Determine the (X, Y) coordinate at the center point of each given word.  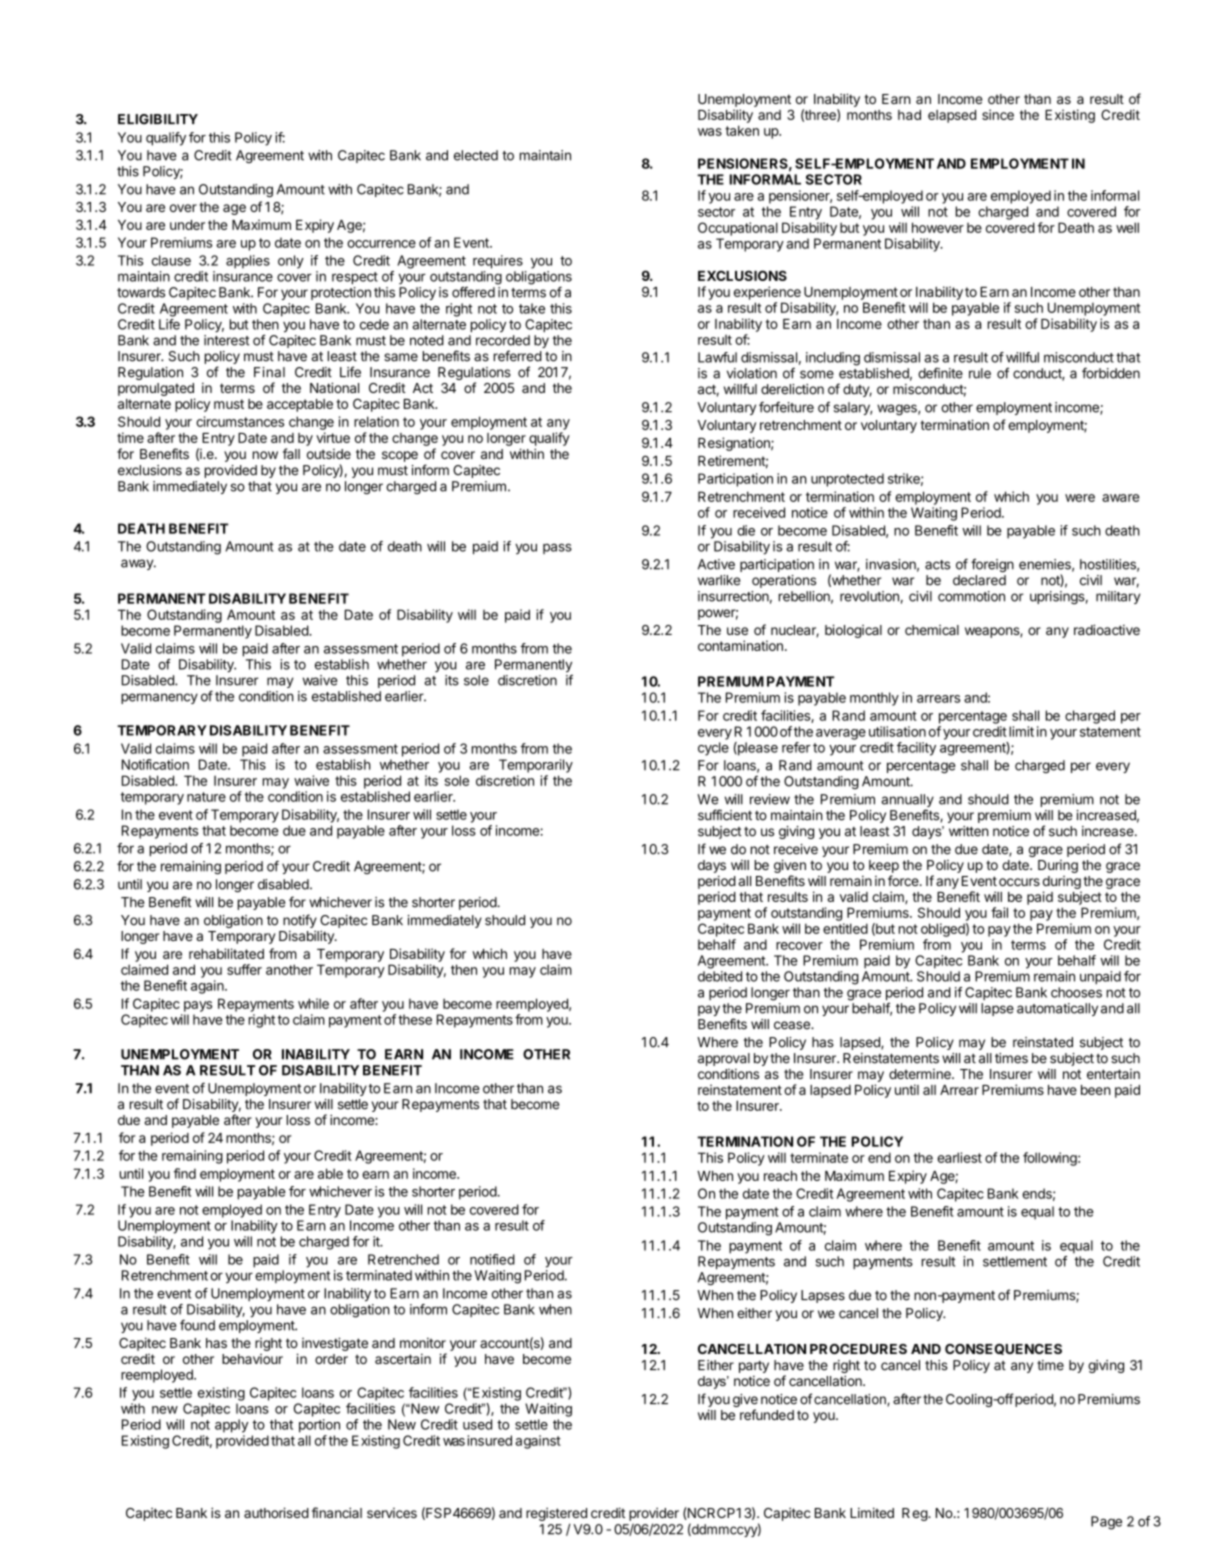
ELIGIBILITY (158, 119)
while (313, 1003)
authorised (276, 1512)
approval (724, 1059)
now (265, 455)
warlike (719, 580)
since (998, 114)
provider (654, 1514)
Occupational (738, 229)
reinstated (1043, 1042)
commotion (971, 596)
